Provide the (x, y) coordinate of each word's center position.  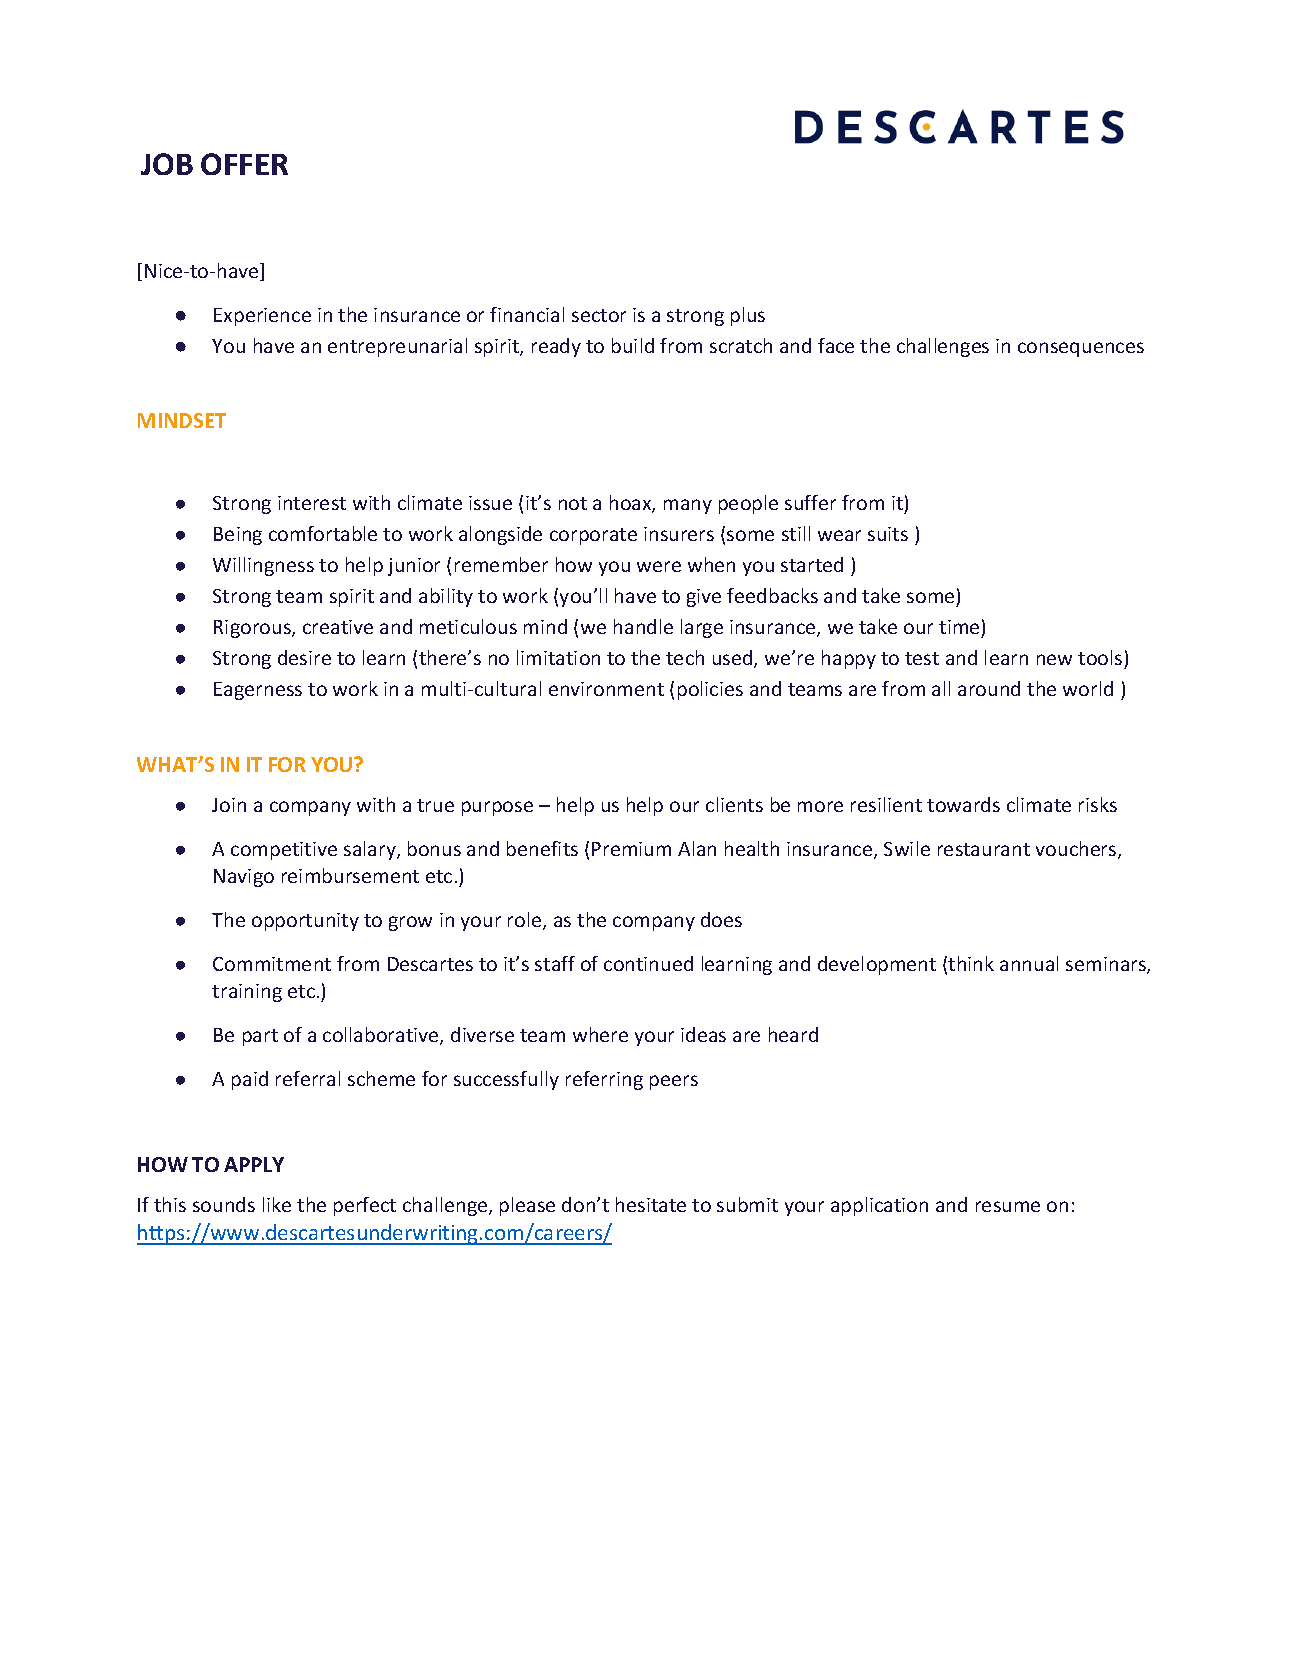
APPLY (254, 1164)
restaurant (984, 849)
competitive (284, 851)
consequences (1081, 349)
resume (1008, 1206)
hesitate (651, 1204)
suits (888, 534)
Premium (631, 849)
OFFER (244, 164)
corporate (593, 536)
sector (599, 315)
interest (312, 503)
